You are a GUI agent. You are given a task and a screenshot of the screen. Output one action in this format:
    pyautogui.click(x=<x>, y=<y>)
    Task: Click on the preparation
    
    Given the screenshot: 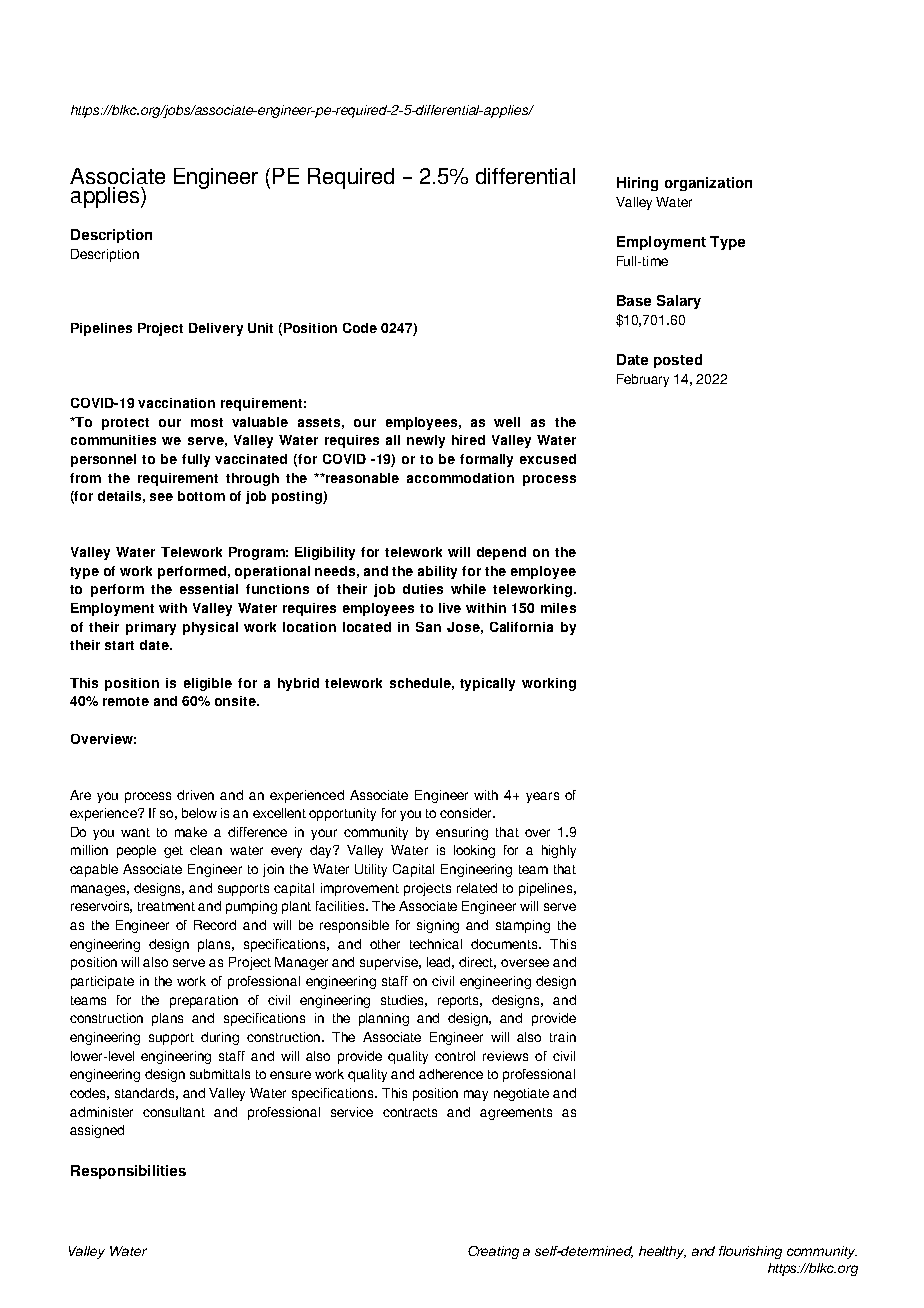 What is the action you would take?
    pyautogui.click(x=204, y=1001)
